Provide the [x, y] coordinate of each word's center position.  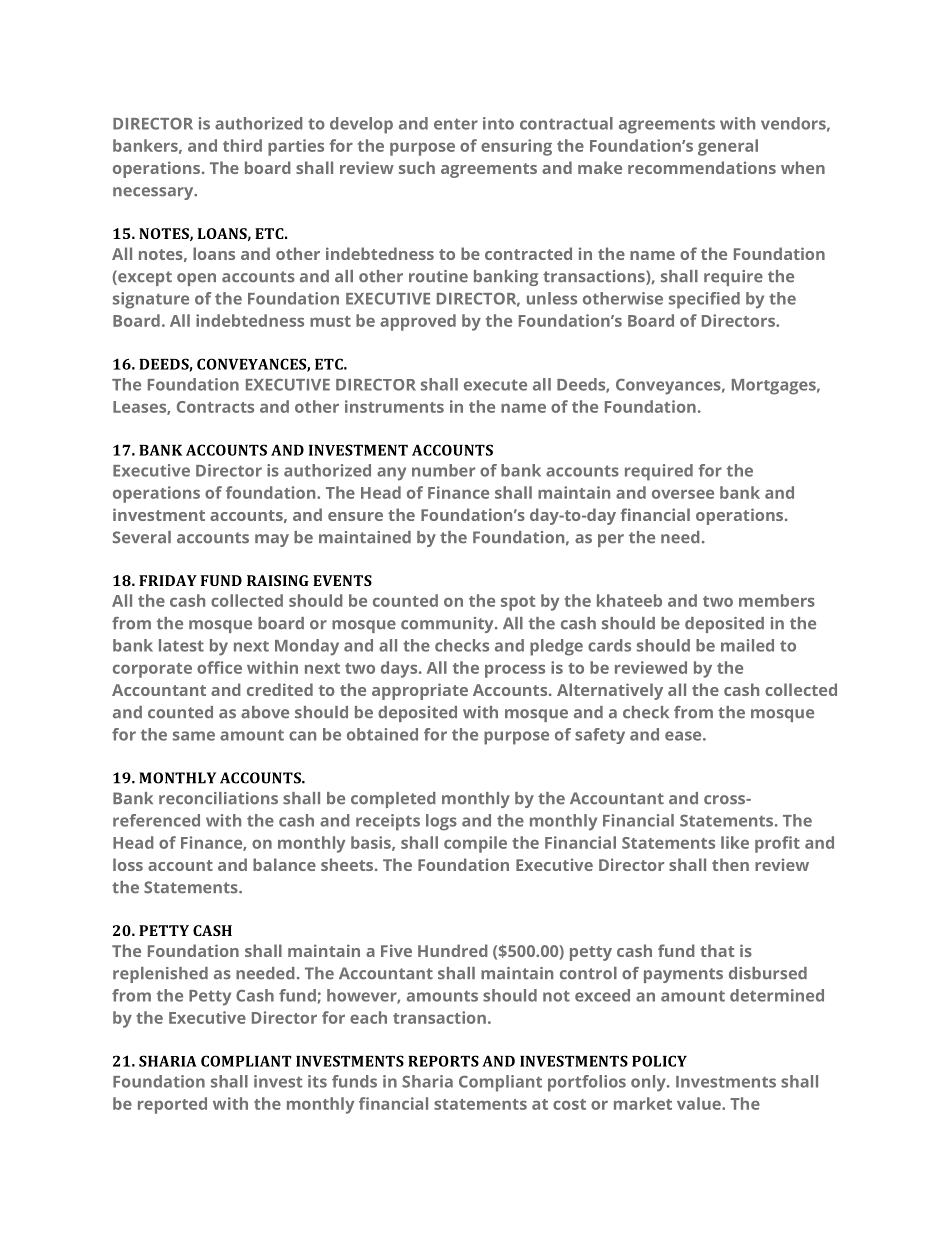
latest [181, 645]
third [242, 145]
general [728, 147]
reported [172, 1105]
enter [456, 124]
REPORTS [443, 1061]
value [700, 1103]
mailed [747, 645]
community [448, 625]
